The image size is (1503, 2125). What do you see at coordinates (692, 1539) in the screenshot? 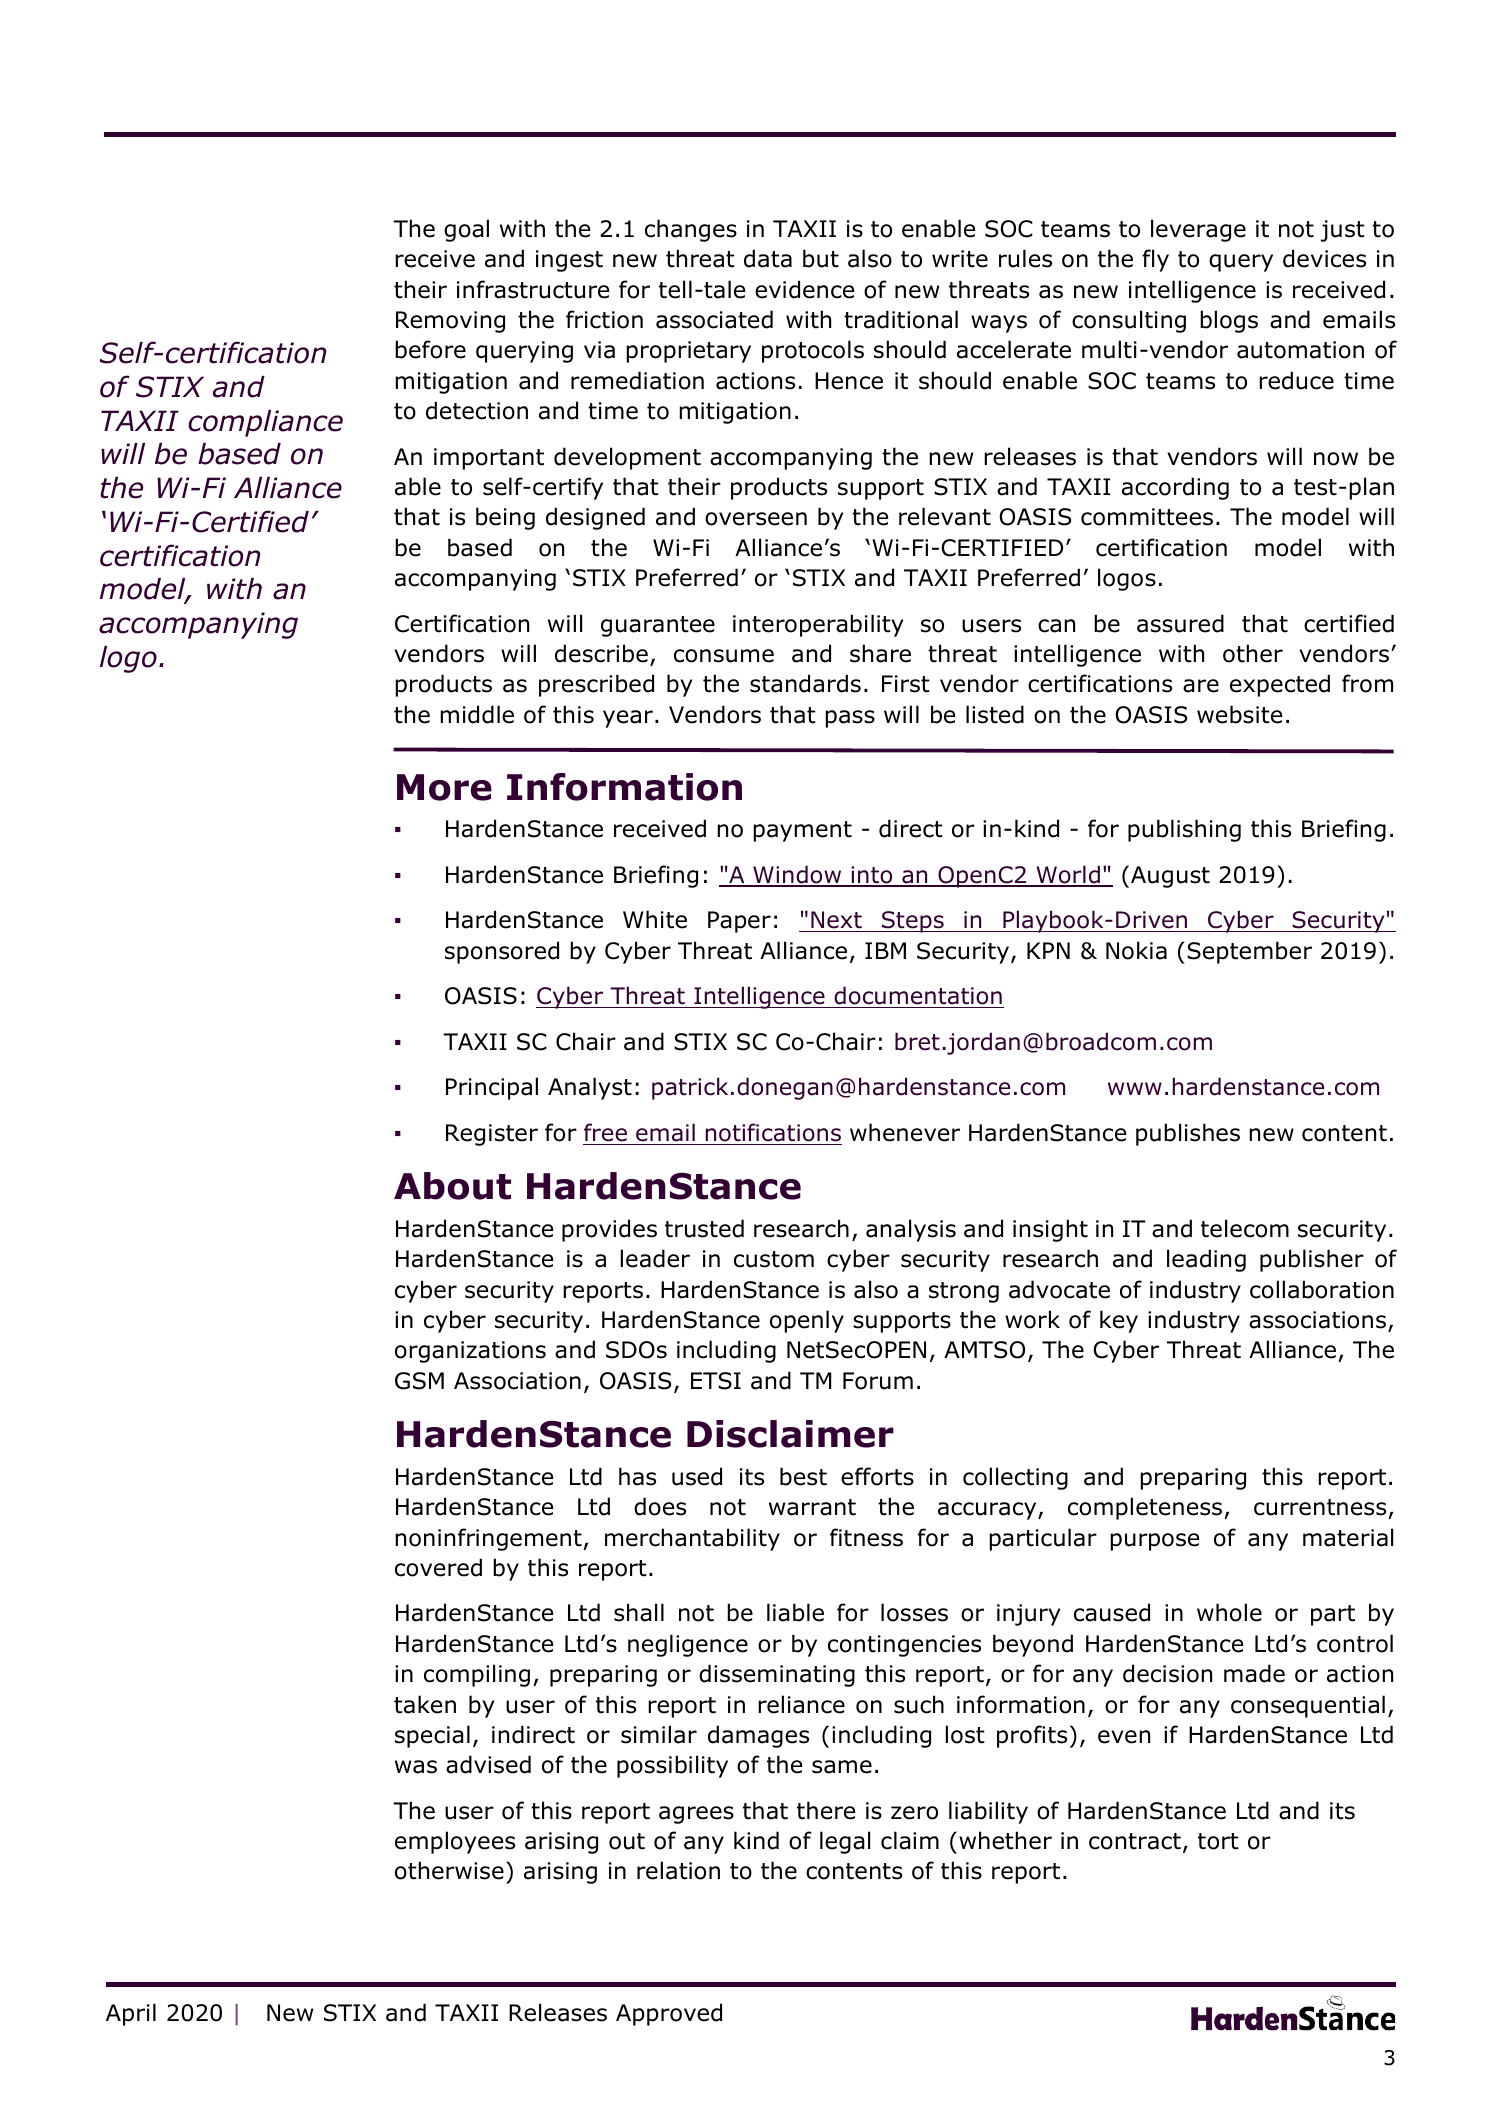
I see `merchantability` at bounding box center [692, 1539].
